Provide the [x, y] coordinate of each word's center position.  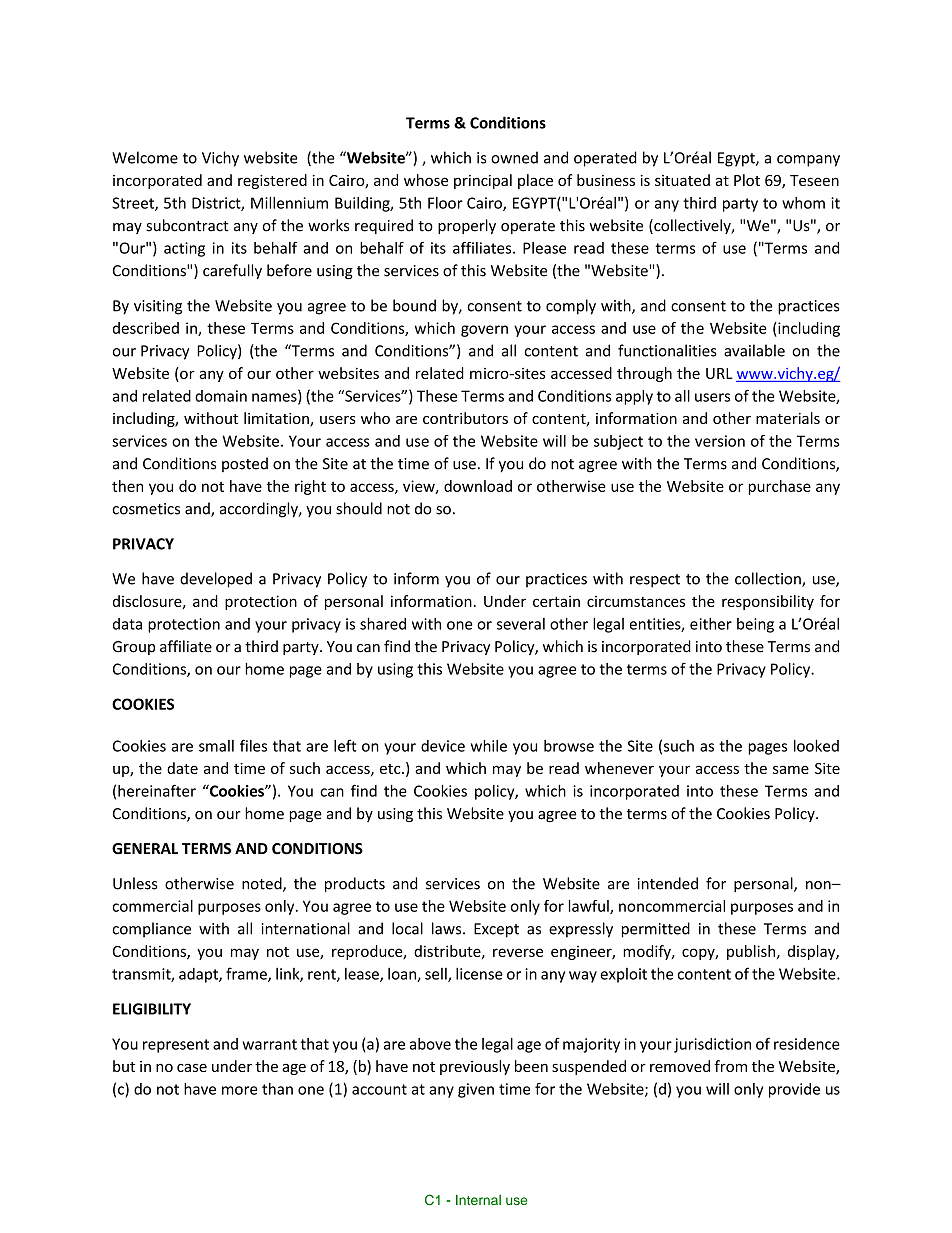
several [521, 624]
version [720, 441]
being [755, 625]
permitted [656, 930]
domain [221, 396]
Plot [747, 180]
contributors [465, 418]
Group [133, 648]
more [240, 1090]
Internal [478, 1199]
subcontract [187, 225]
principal [483, 181]
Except [496, 930]
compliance [151, 930]
